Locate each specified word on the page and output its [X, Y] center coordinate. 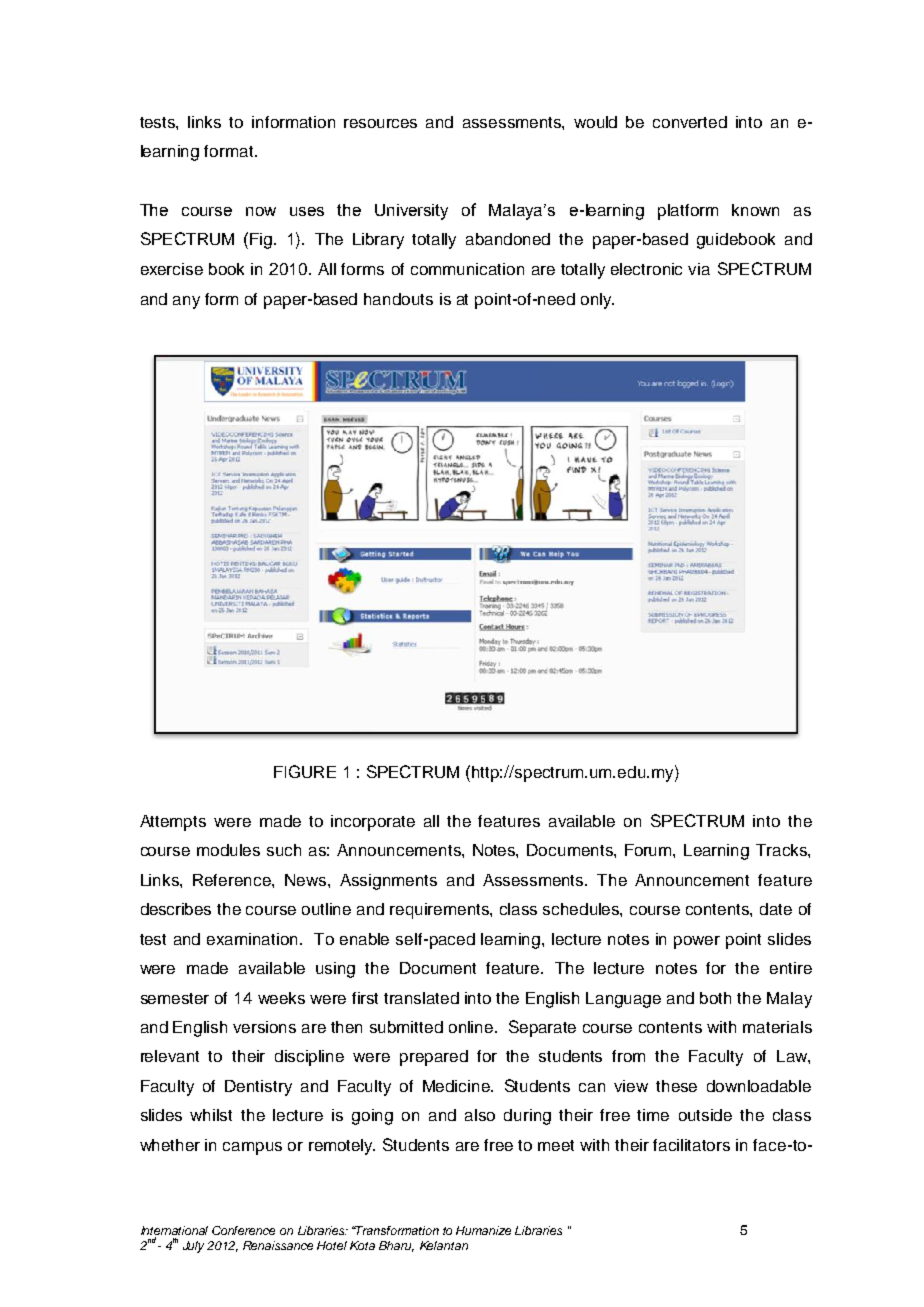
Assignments [388, 882]
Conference [243, 1230]
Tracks [782, 850]
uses [307, 211]
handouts [398, 299]
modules [228, 850]
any [186, 302]
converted [690, 122]
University [411, 212]
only [597, 301]
